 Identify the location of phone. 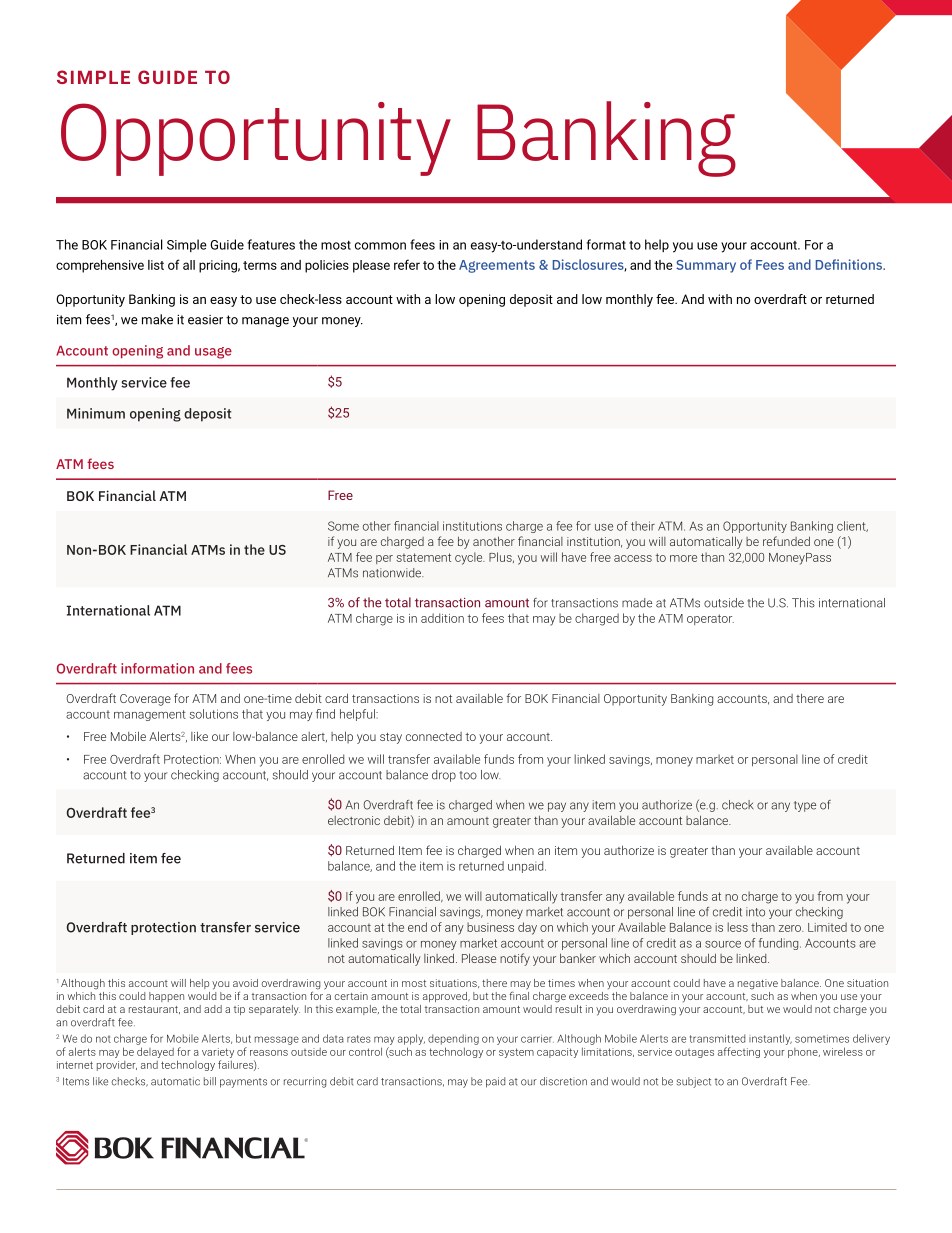
(804, 1053).
